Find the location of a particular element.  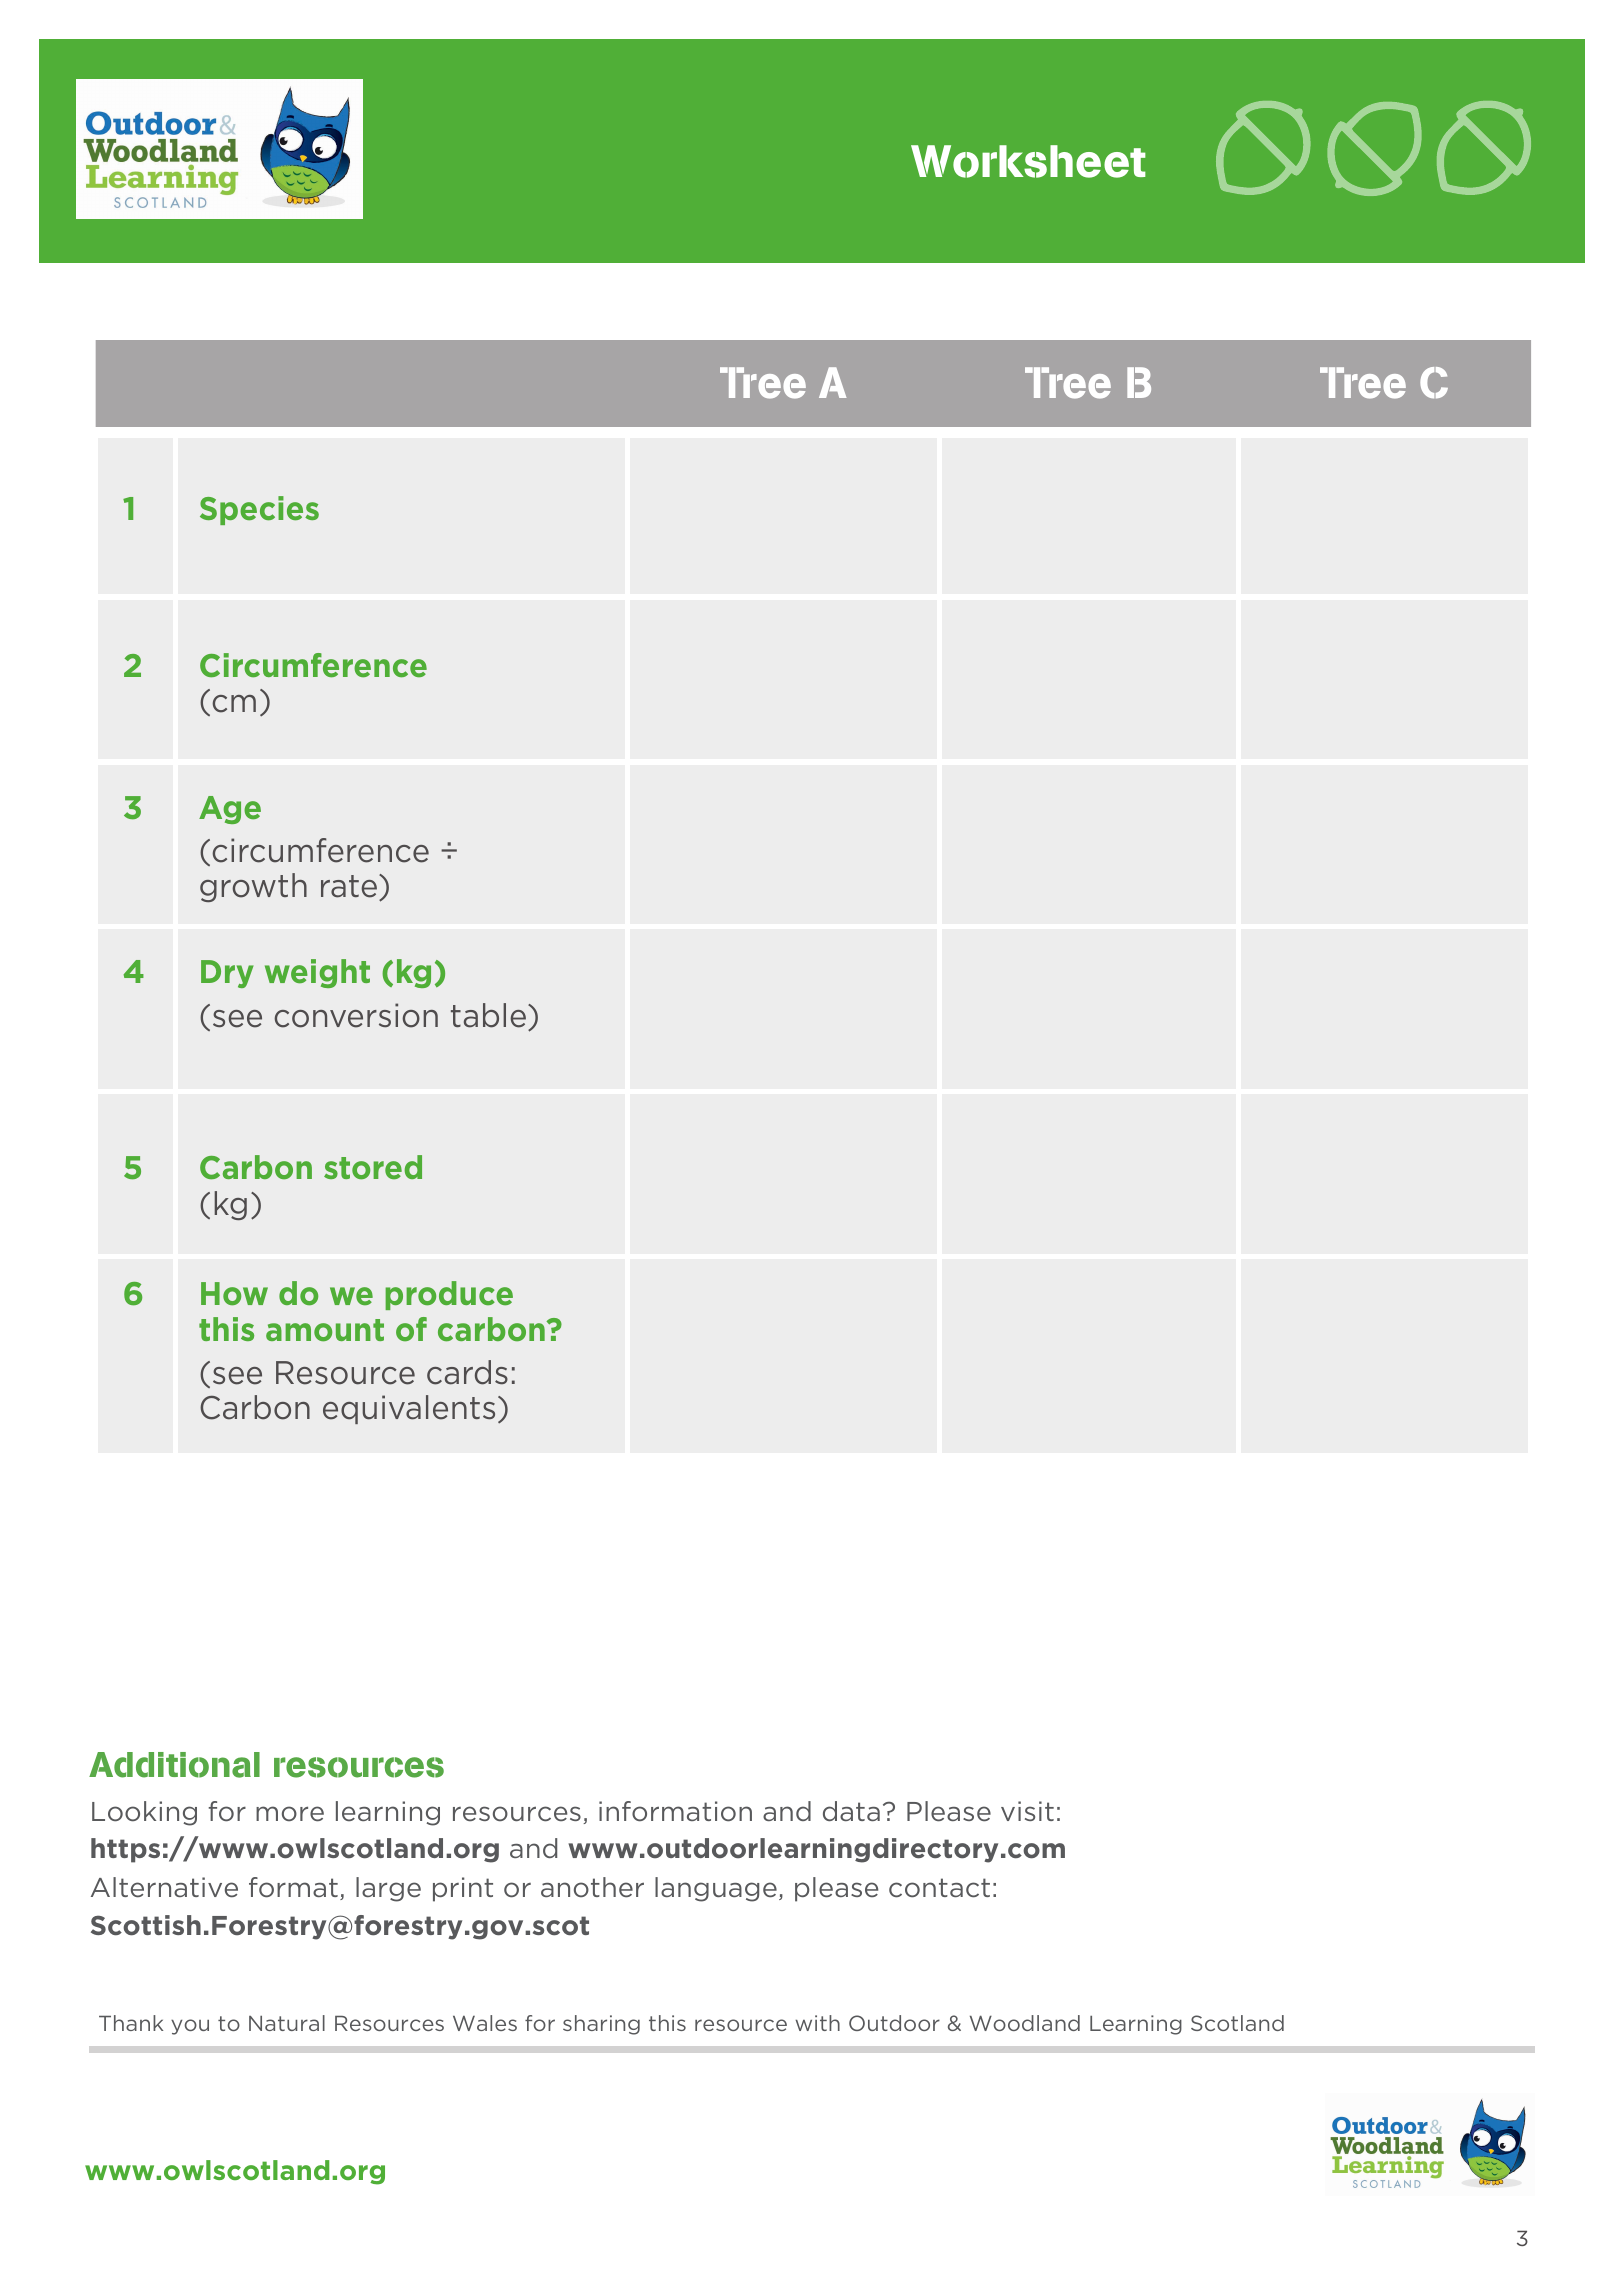

growth is located at coordinates (253, 887).
